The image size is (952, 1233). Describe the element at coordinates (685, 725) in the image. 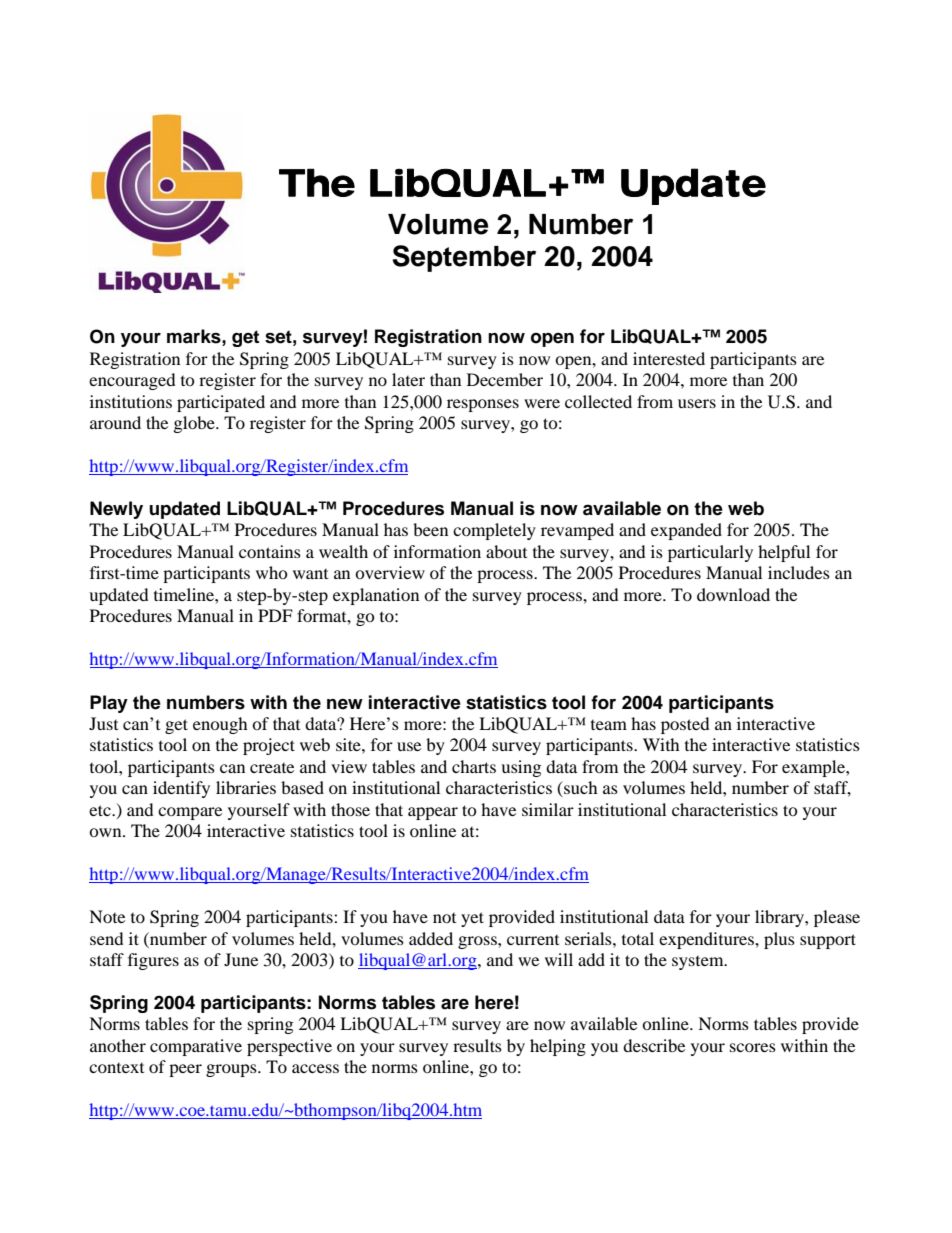

I see `posted` at that location.
